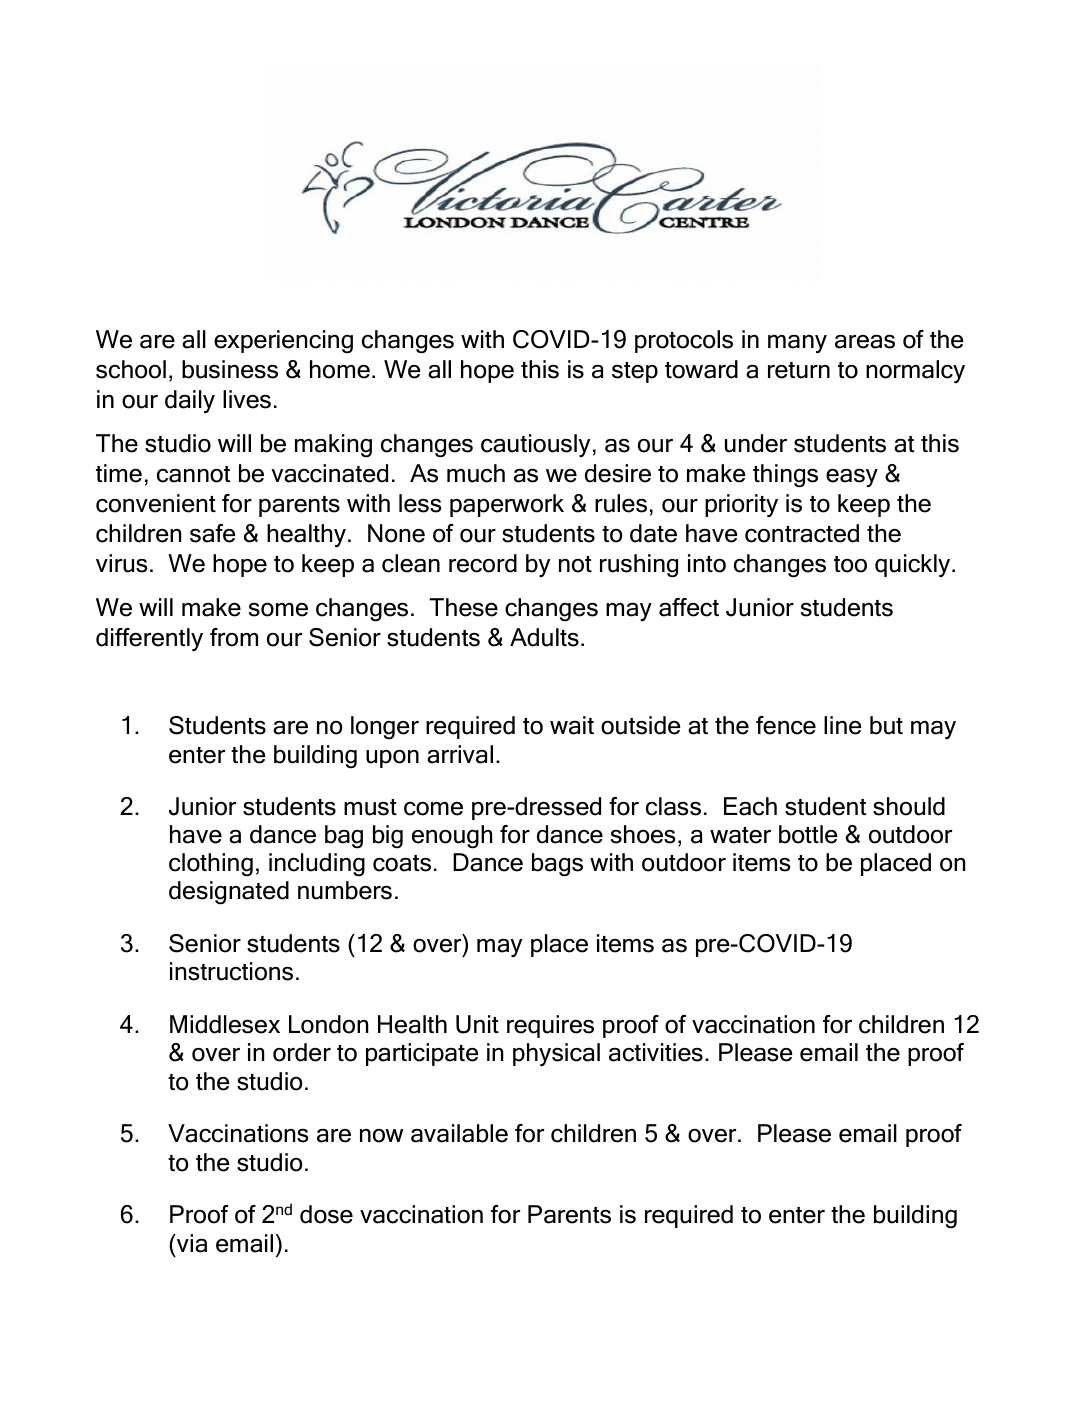 This screenshot has height=1403, width=1084. I want to click on arrival, so click(460, 754).
